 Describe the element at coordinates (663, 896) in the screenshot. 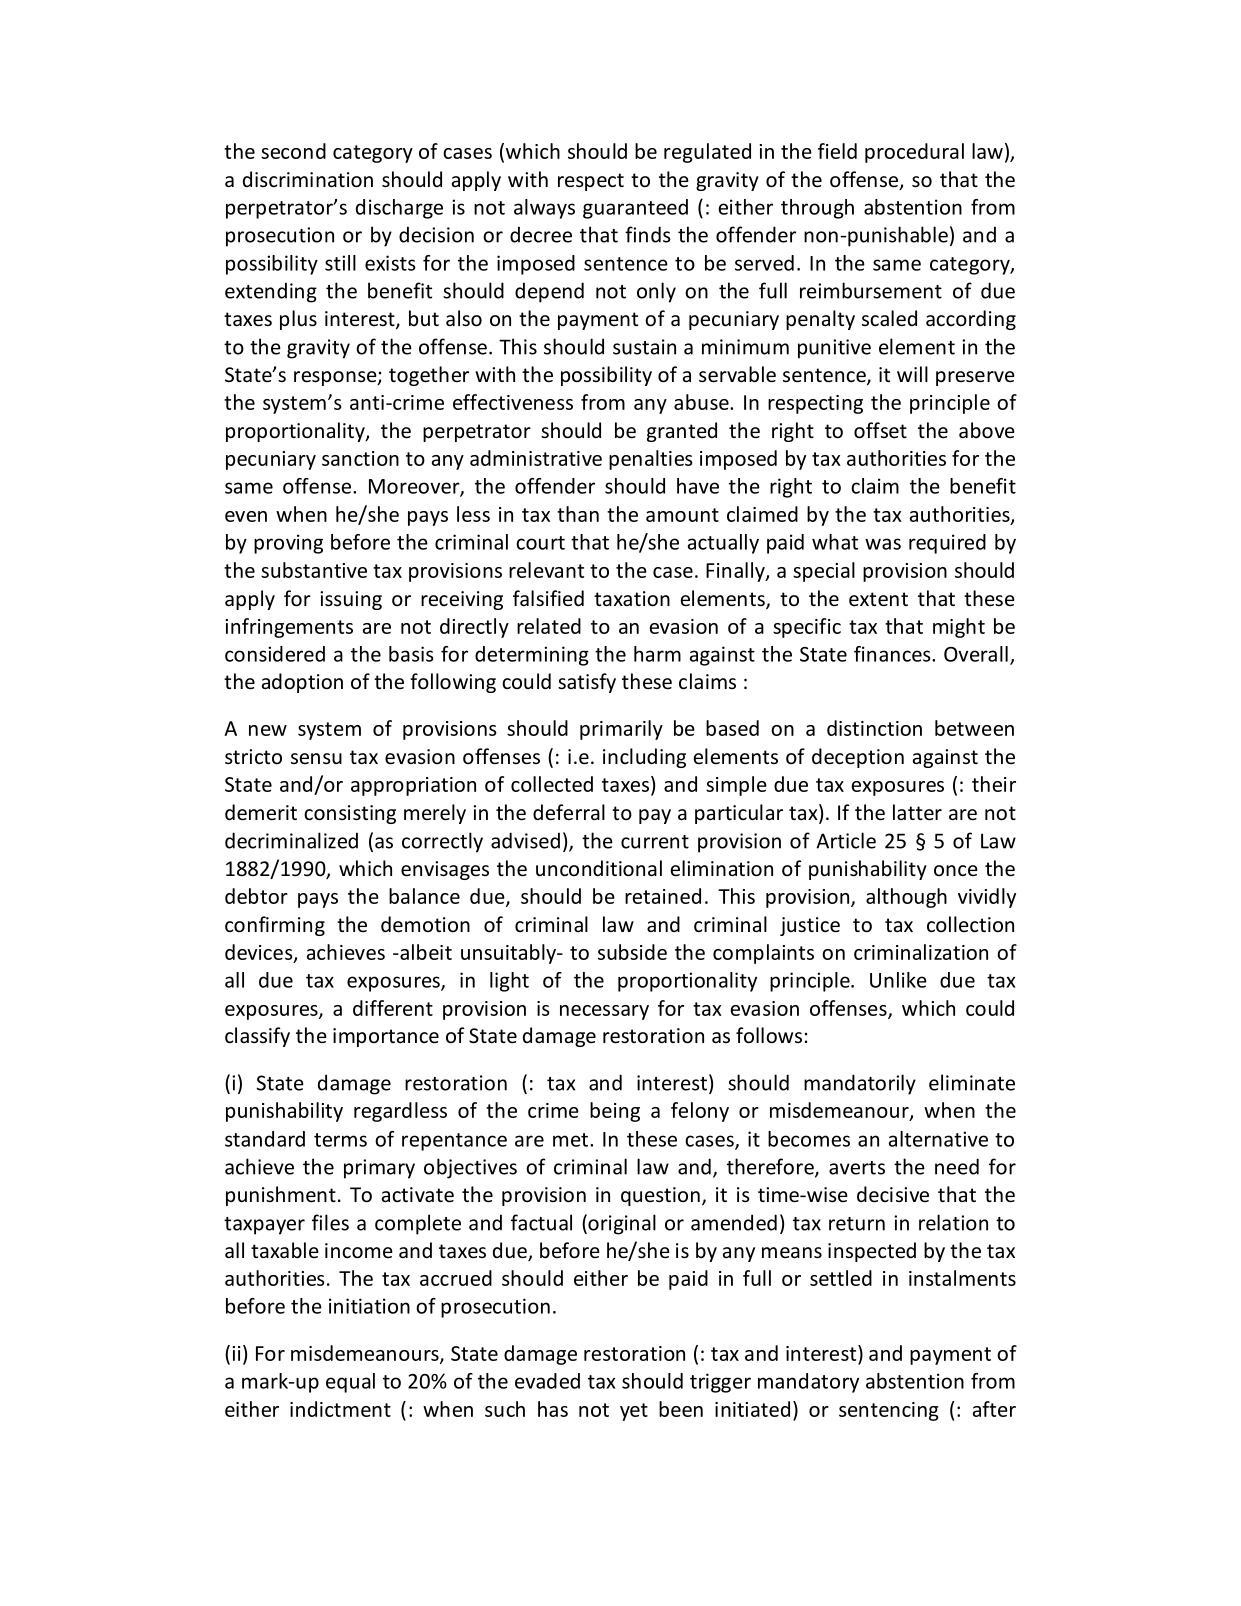

I see `retained` at that location.
